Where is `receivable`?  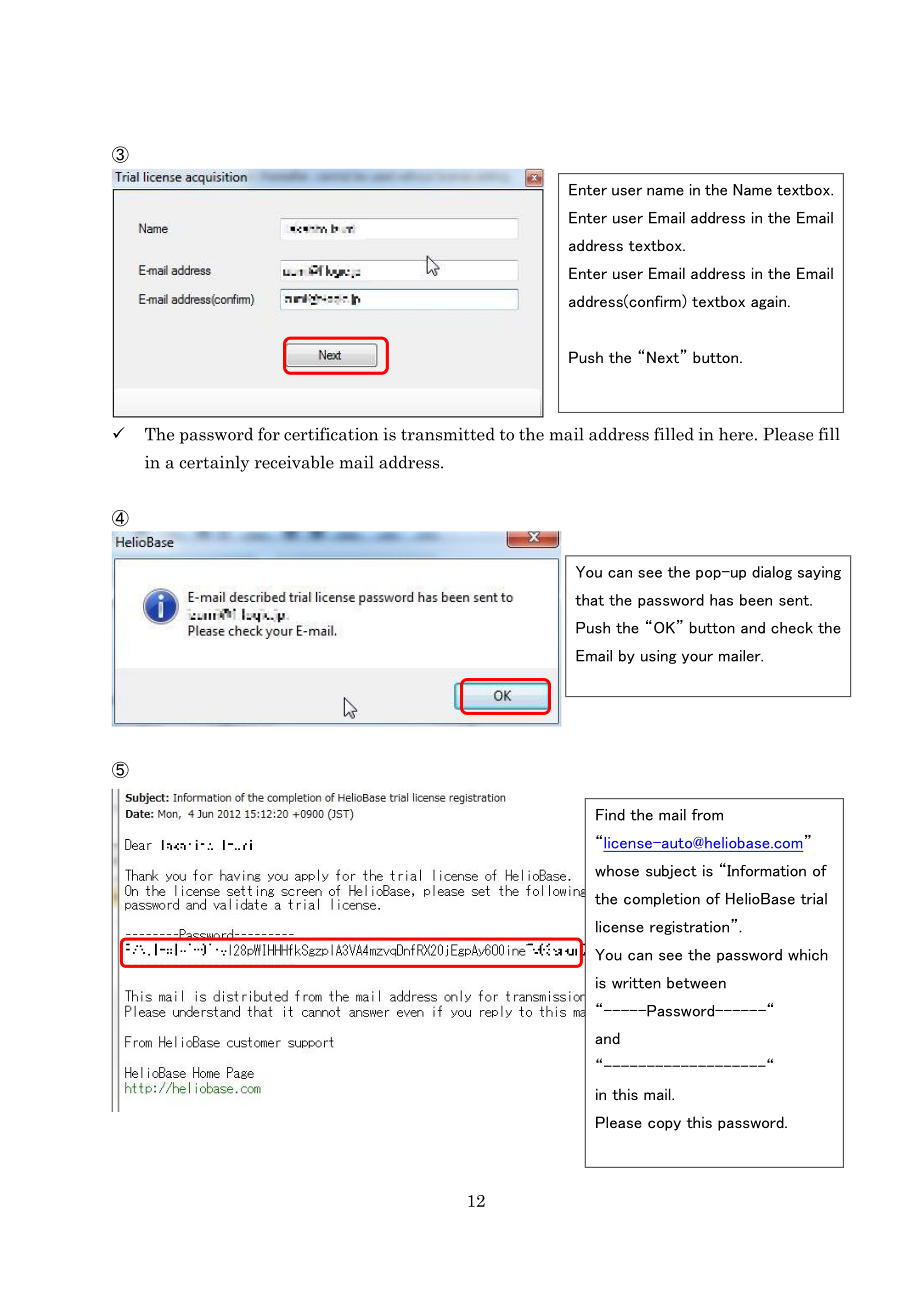
receivable is located at coordinates (294, 462).
